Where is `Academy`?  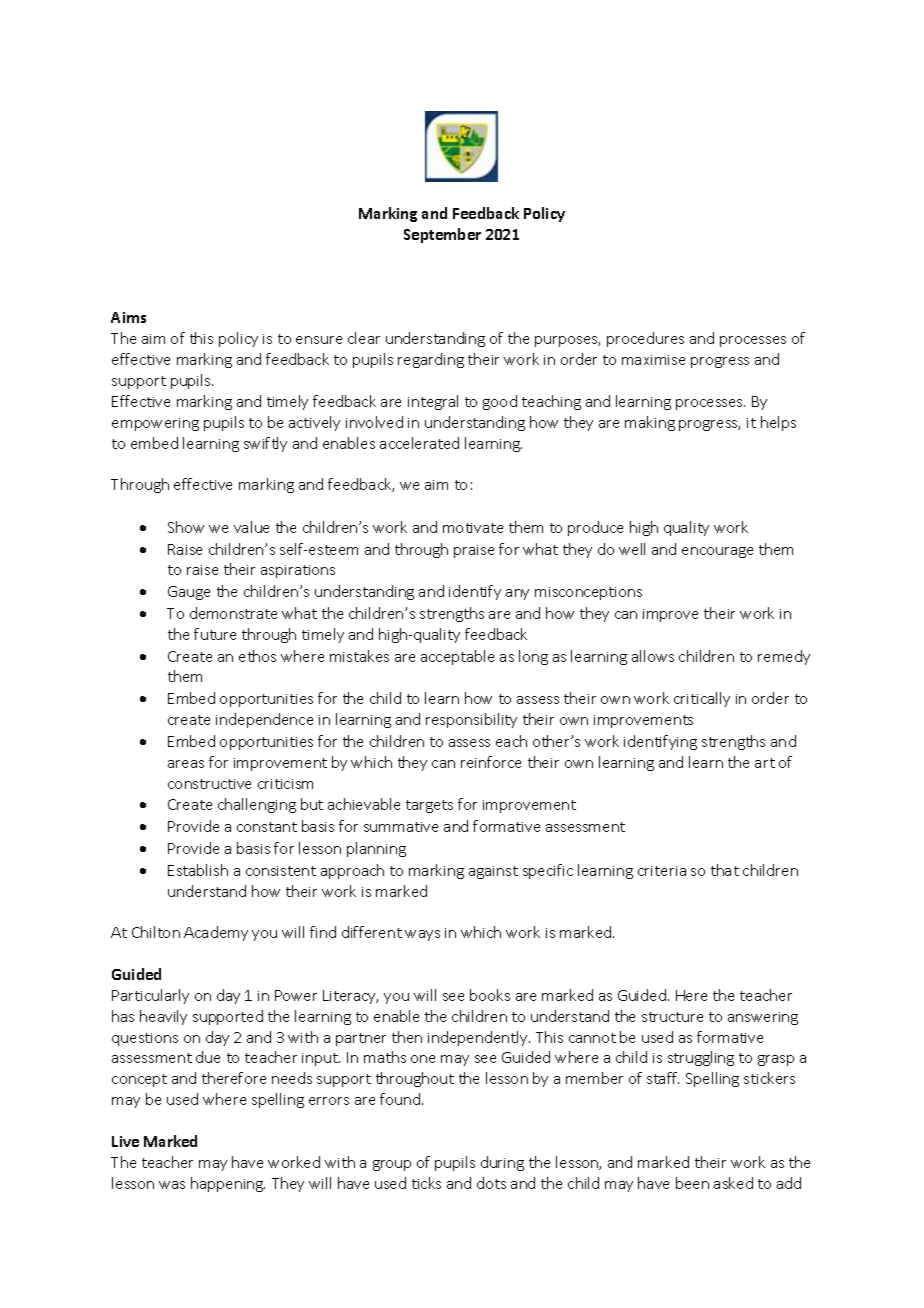
Academy is located at coordinates (216, 933).
